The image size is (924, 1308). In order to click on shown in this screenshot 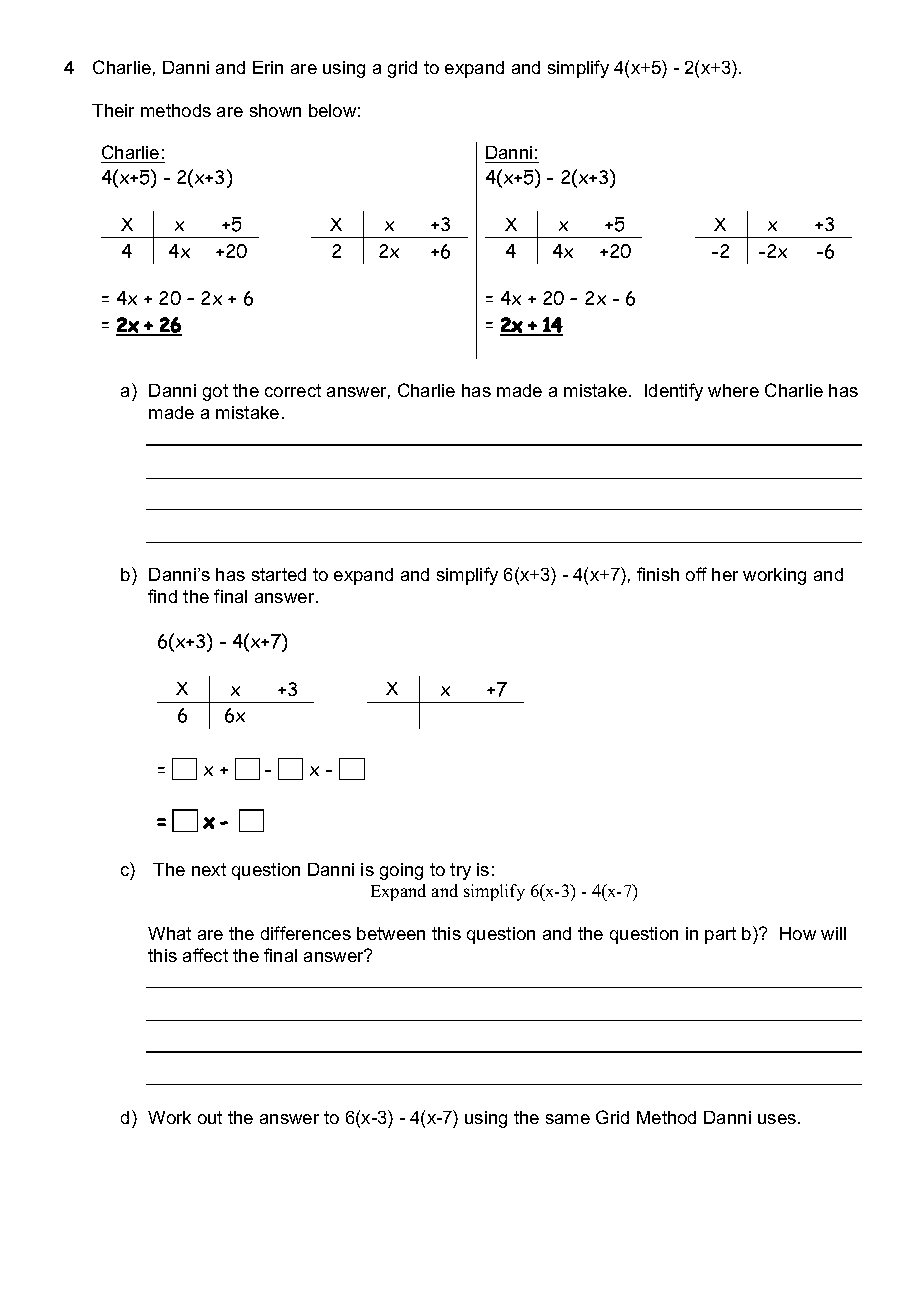, I will do `click(275, 110)`.
